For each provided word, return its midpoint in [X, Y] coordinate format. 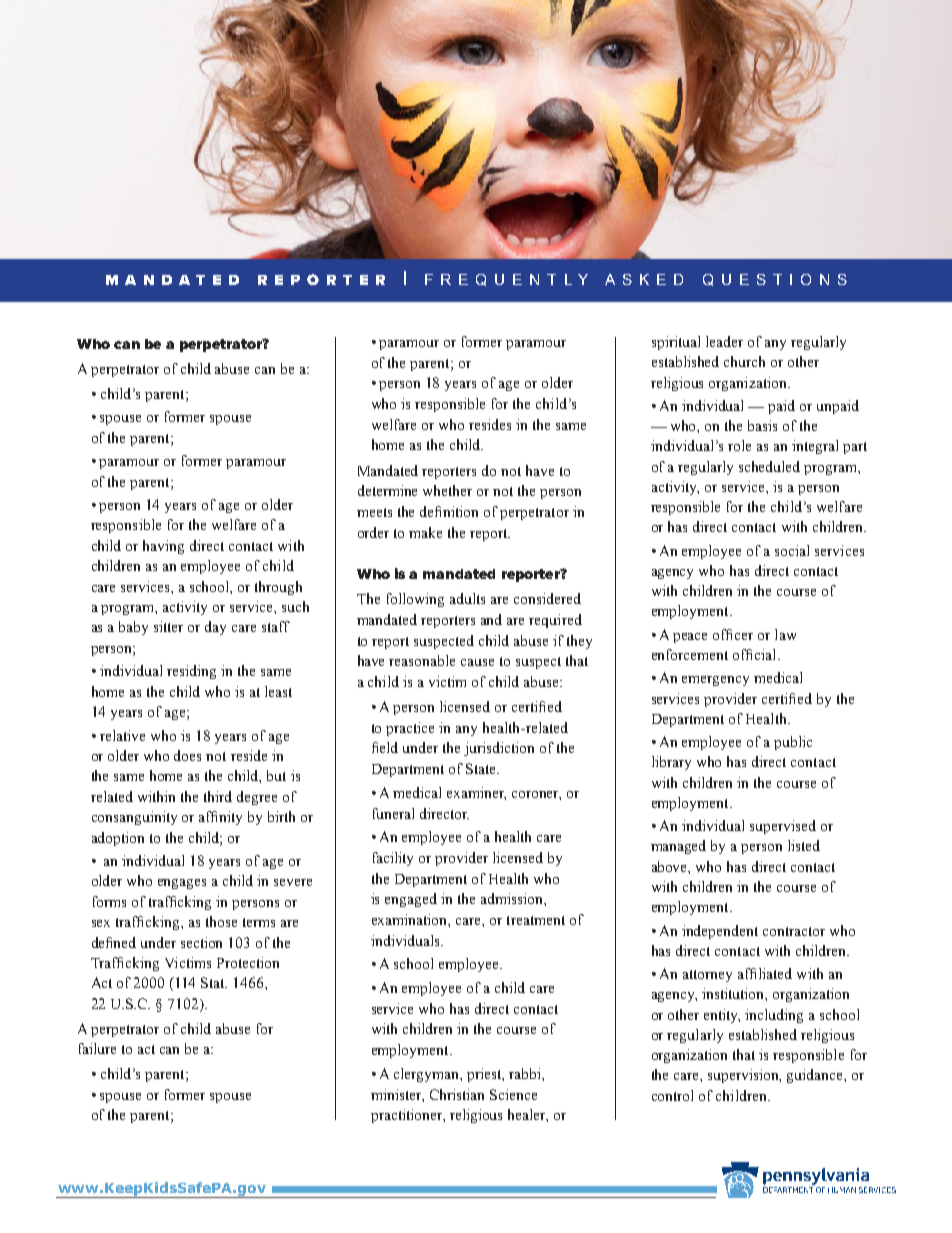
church [744, 361]
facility [393, 859]
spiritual [676, 343]
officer [733, 634]
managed [678, 847]
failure [97, 1048]
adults [467, 598]
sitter [168, 626]
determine [387, 490]
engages [182, 884]
